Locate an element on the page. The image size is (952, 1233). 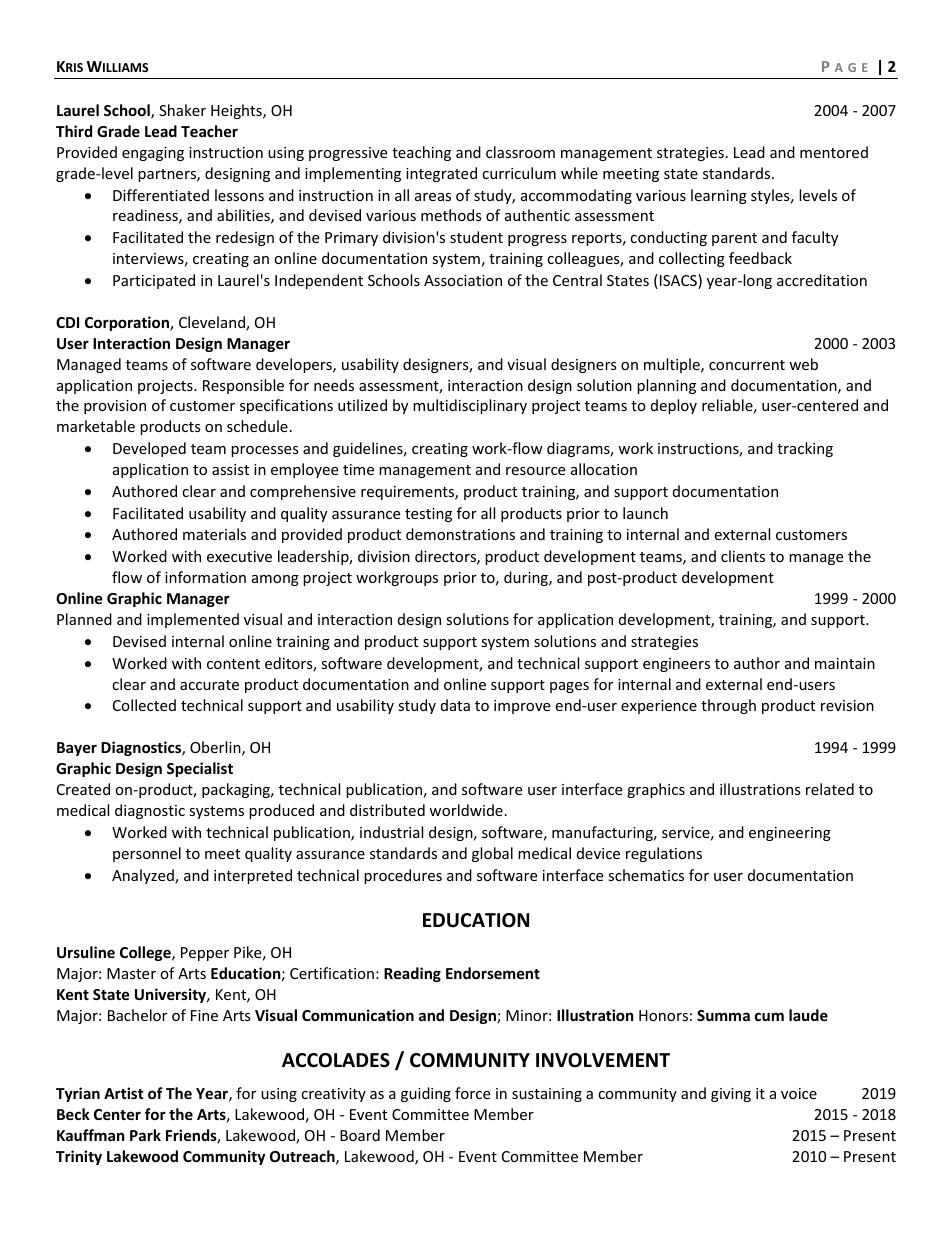
force is located at coordinates (472, 1093).
